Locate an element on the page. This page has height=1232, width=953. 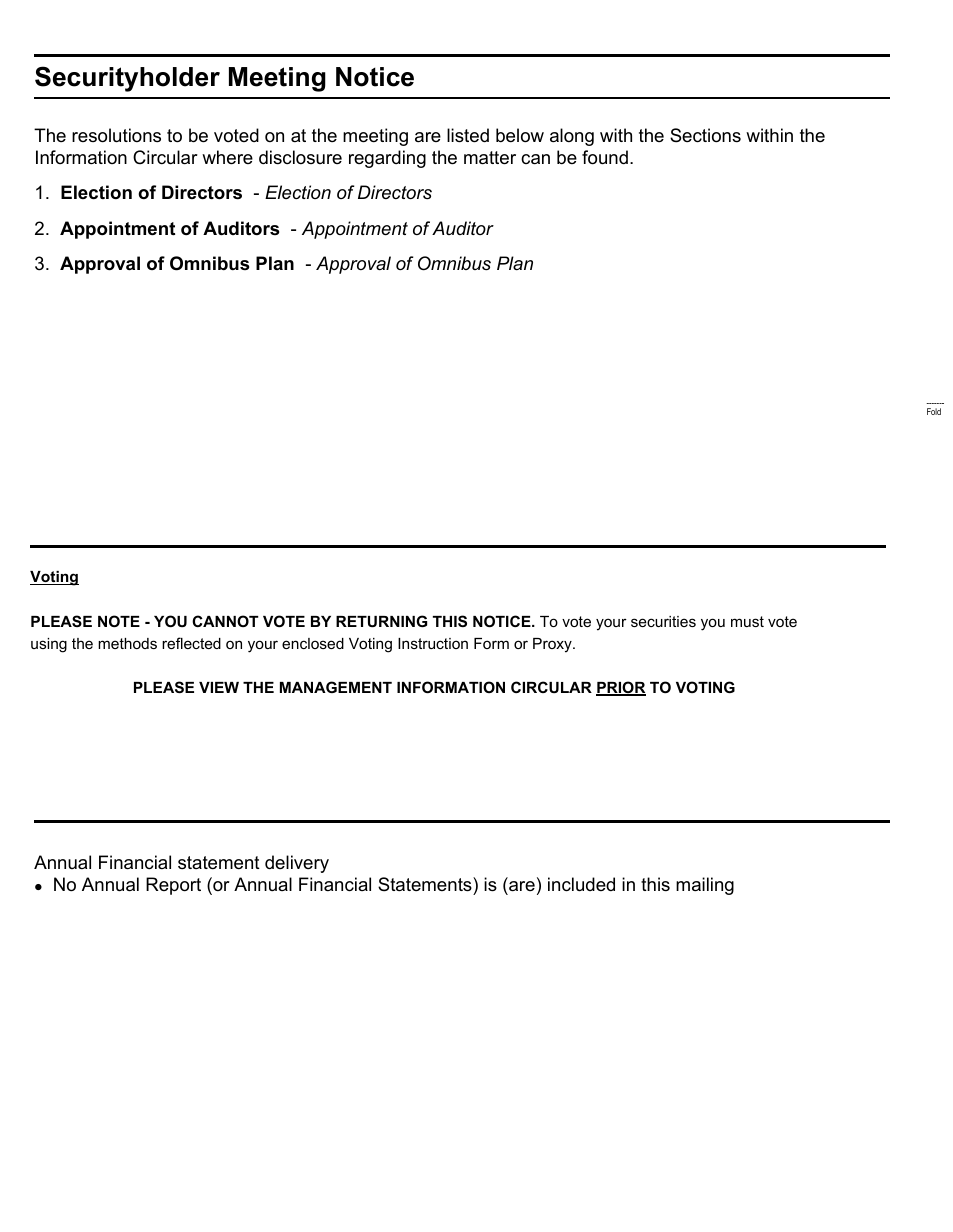
Report is located at coordinates (173, 886).
